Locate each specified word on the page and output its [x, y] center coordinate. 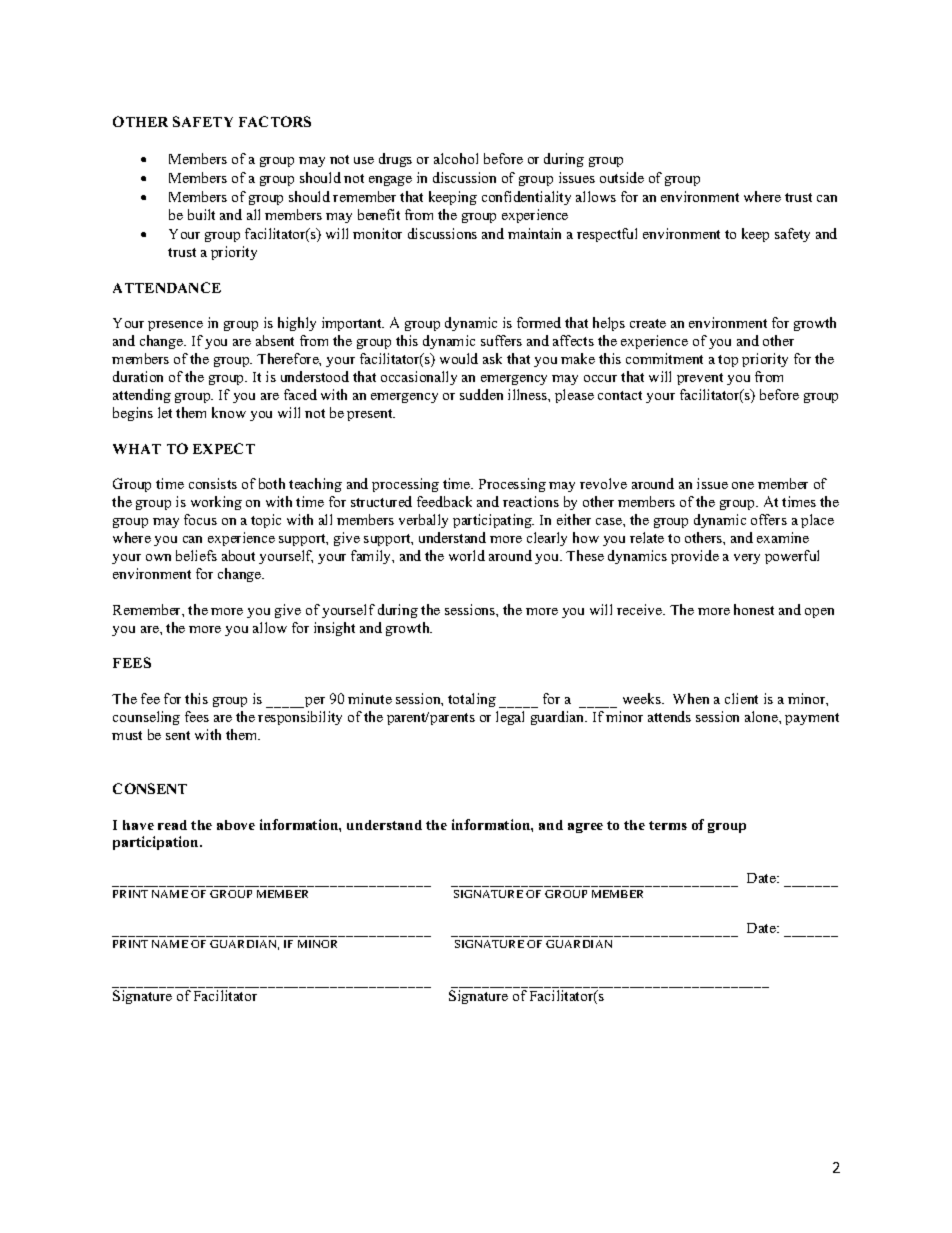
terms [668, 825]
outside [622, 177]
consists [213, 483]
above [236, 825]
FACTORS [275, 121]
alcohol [456, 158]
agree [585, 828]
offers [769, 519]
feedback [444, 501]
